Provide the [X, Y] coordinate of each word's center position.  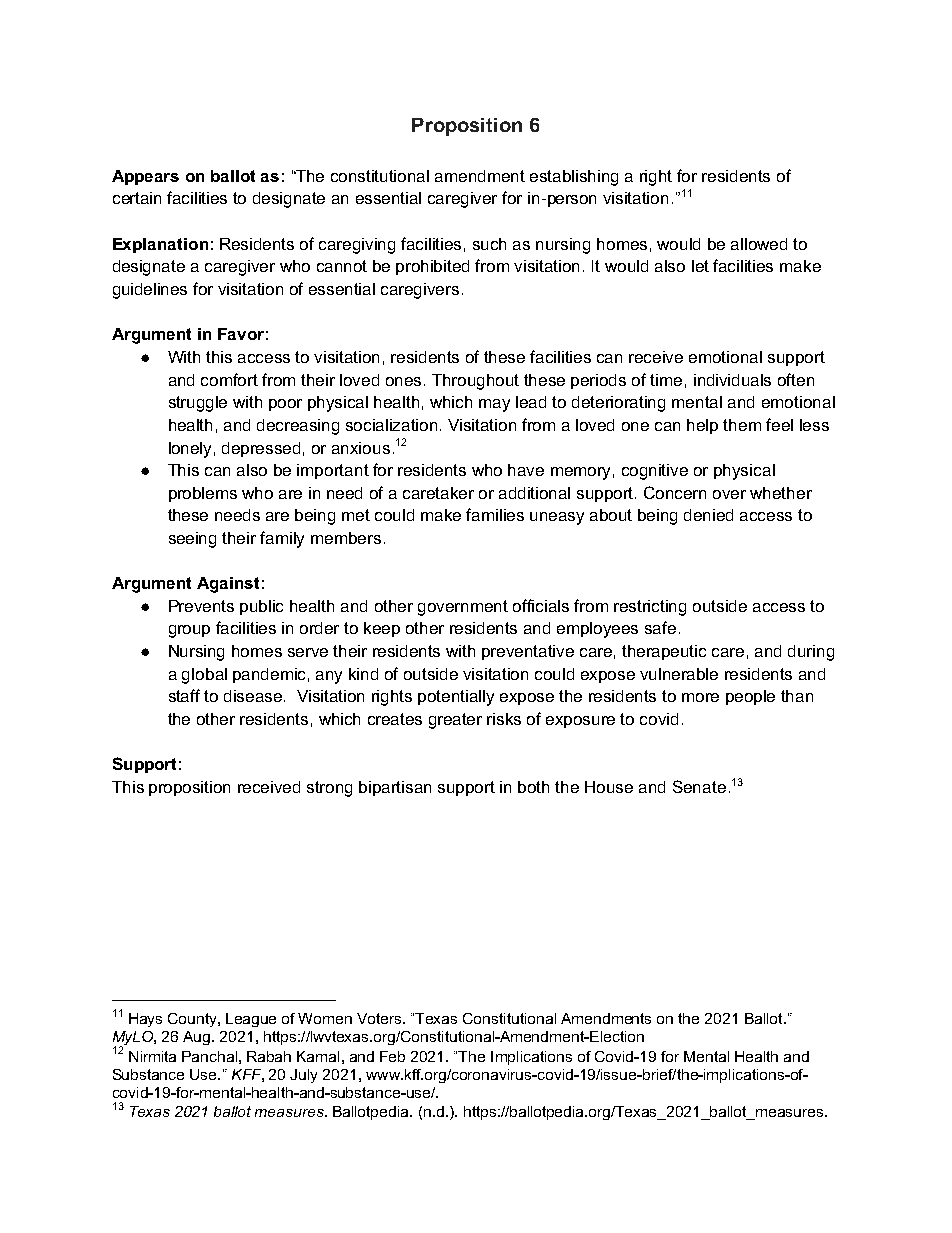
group [189, 631]
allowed [759, 244]
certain [137, 198]
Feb [392, 1056]
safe [660, 627]
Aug [198, 1038]
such [489, 244]
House [609, 787]
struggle [198, 404]
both [533, 787]
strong [329, 789]
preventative [528, 652]
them [742, 425]
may [494, 405]
